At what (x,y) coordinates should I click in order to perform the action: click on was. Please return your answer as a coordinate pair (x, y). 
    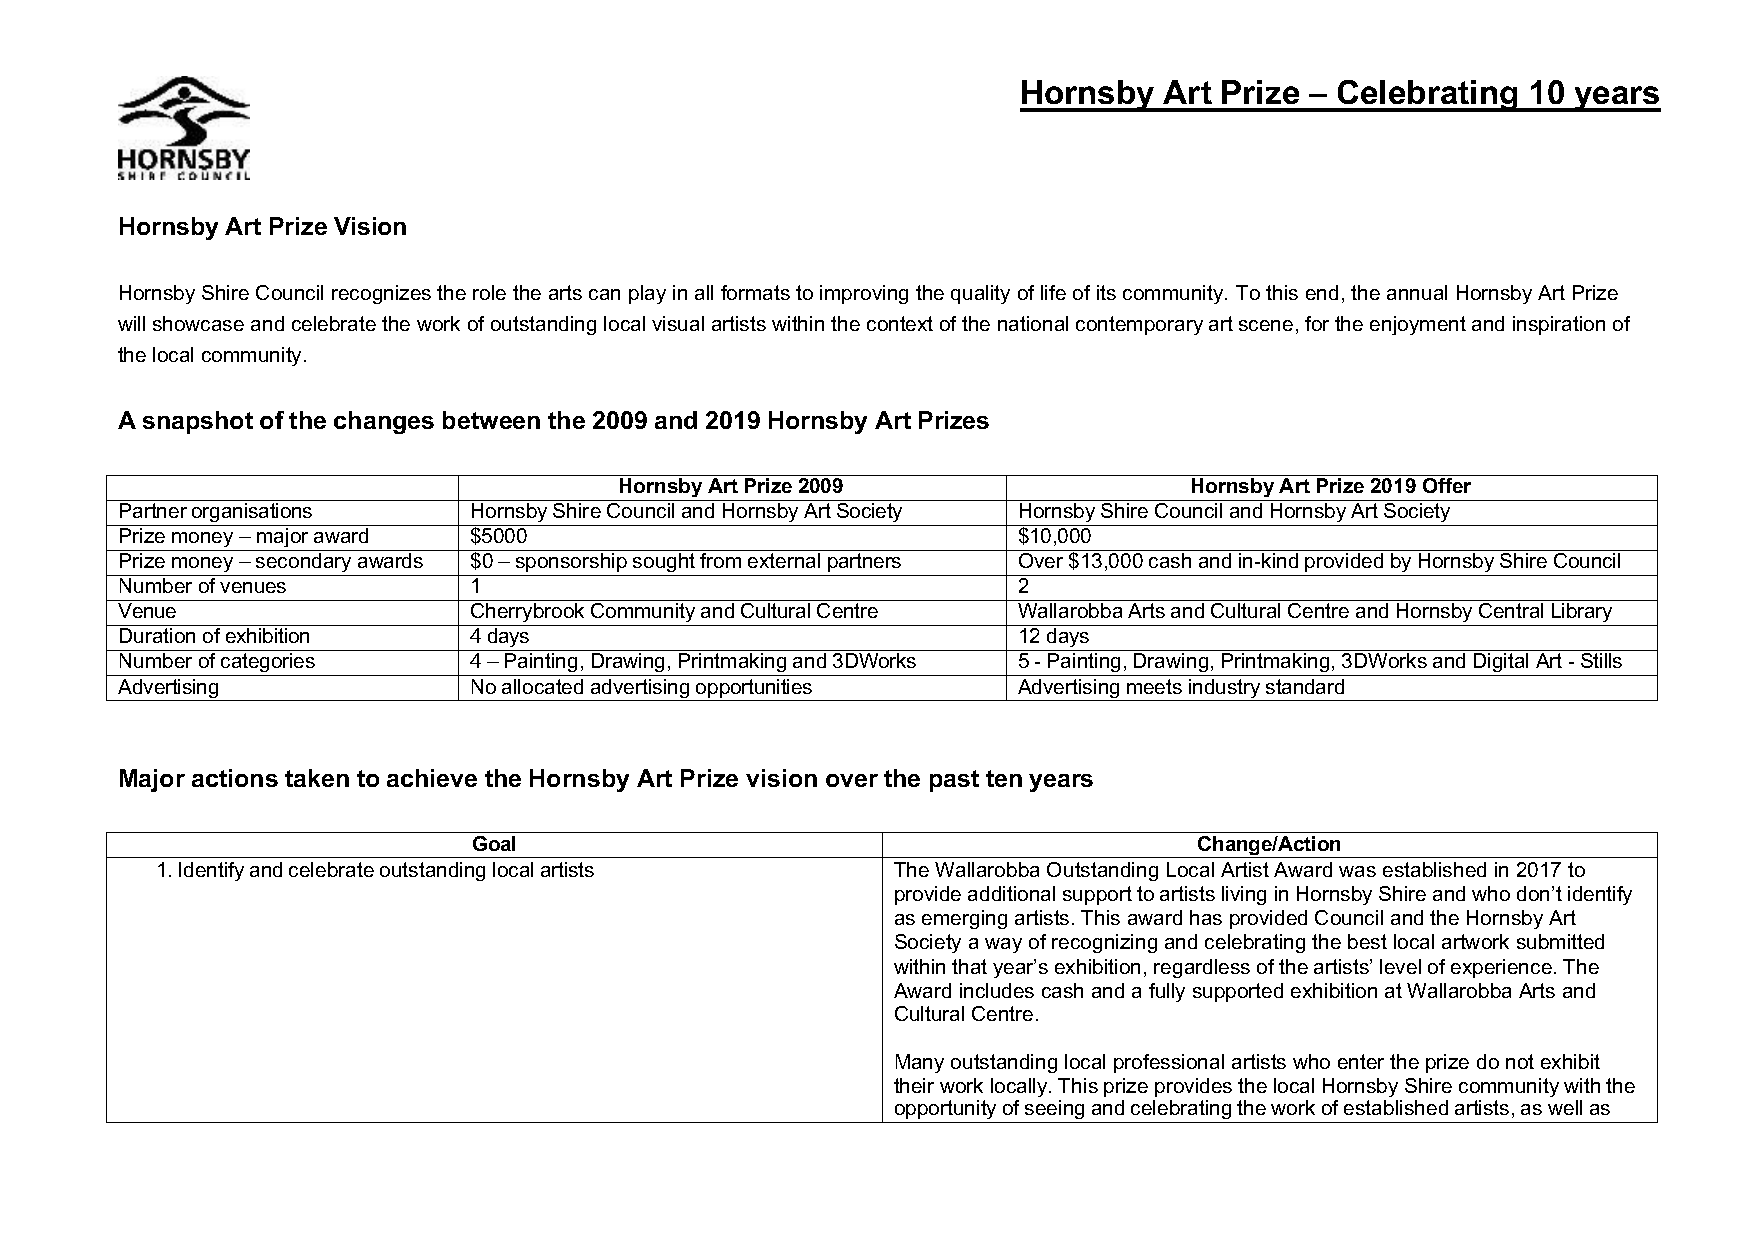
    Looking at the image, I should click on (1357, 871).
